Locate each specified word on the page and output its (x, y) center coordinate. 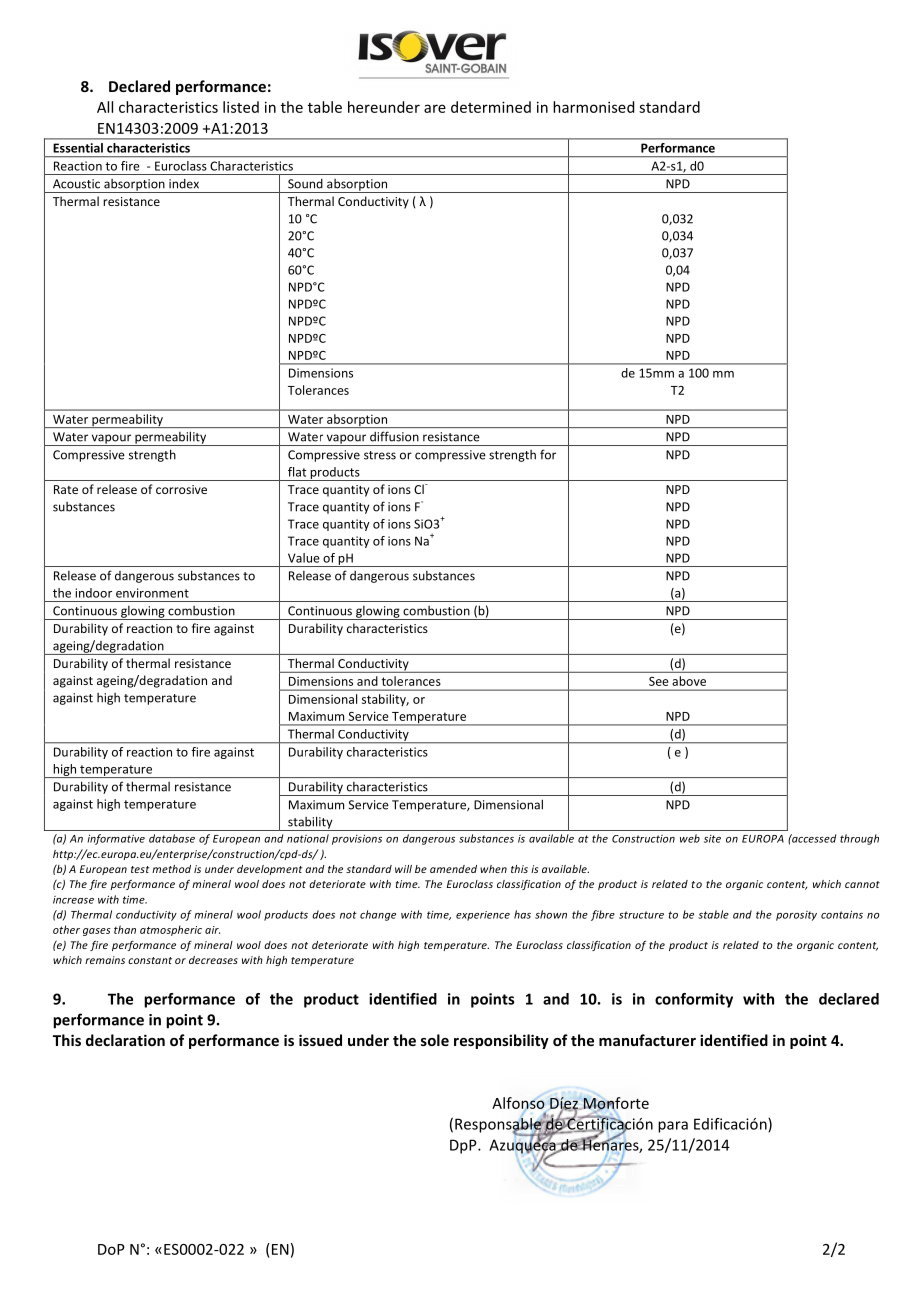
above (689, 681)
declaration (125, 1040)
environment (152, 593)
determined (491, 107)
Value (304, 558)
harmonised (593, 107)
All (105, 107)
